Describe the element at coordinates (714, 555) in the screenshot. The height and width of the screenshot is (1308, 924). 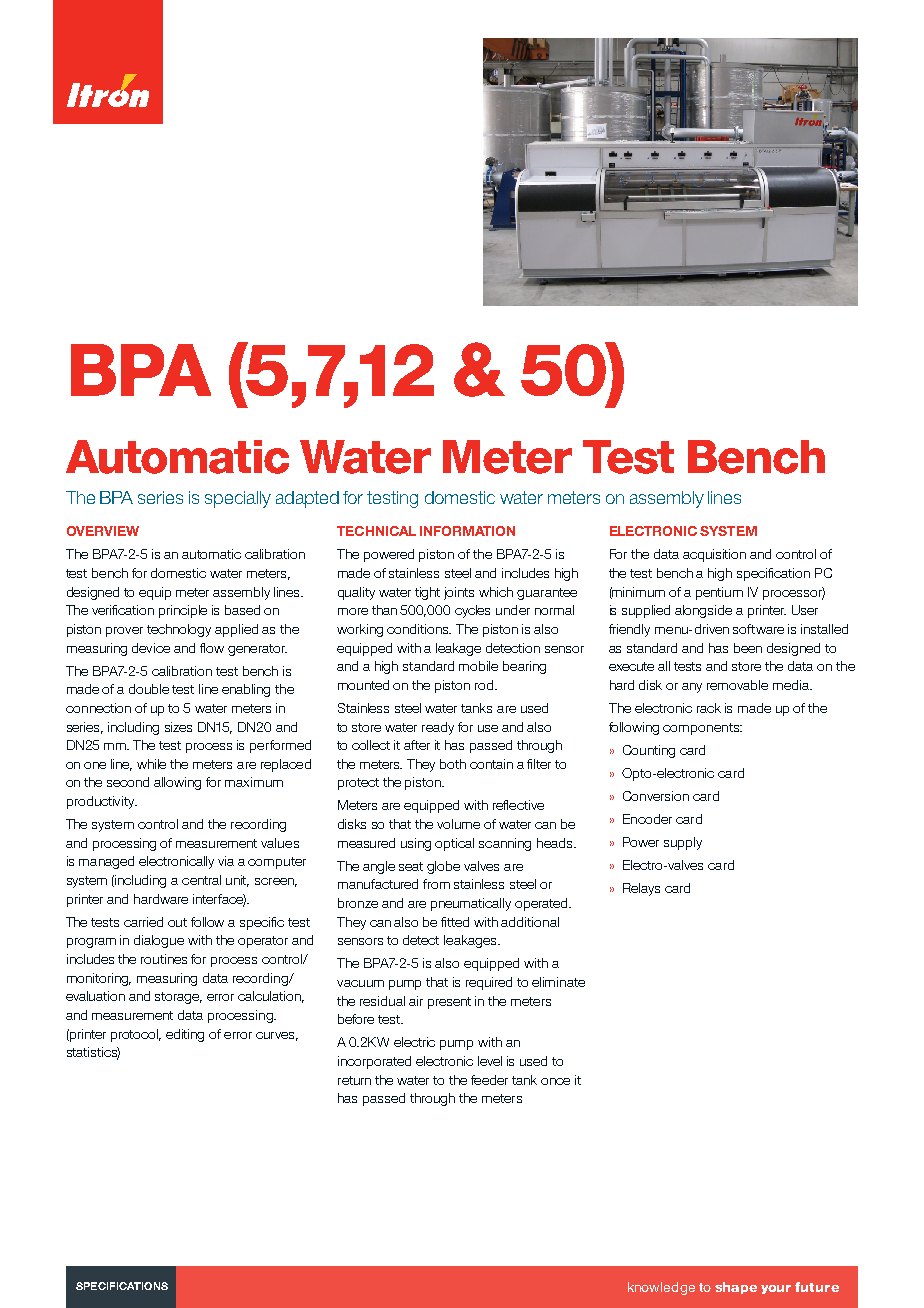
I see `acquisition` at that location.
